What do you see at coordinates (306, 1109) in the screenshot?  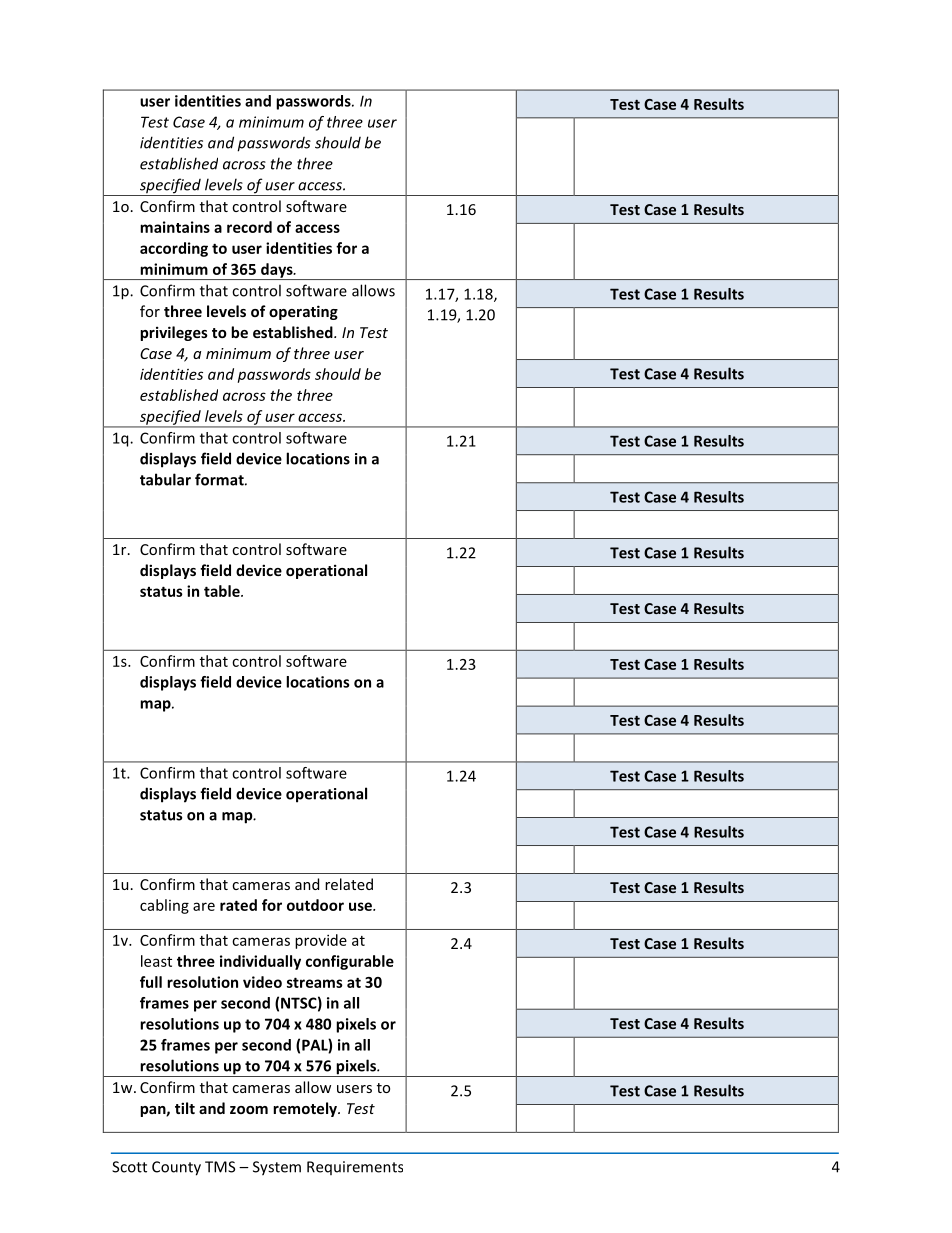 I see `remotely` at bounding box center [306, 1109].
